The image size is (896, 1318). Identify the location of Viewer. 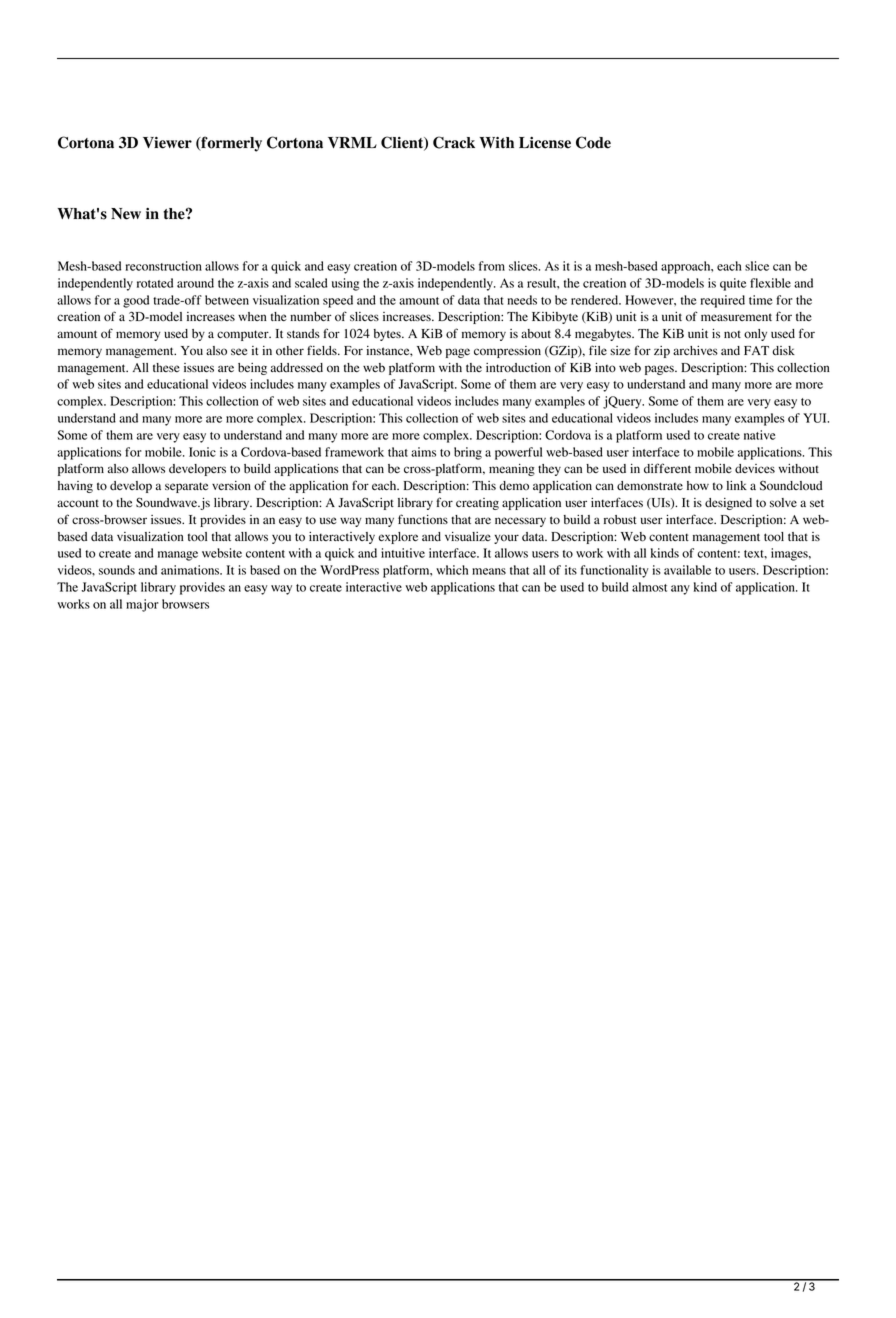
(167, 143).
